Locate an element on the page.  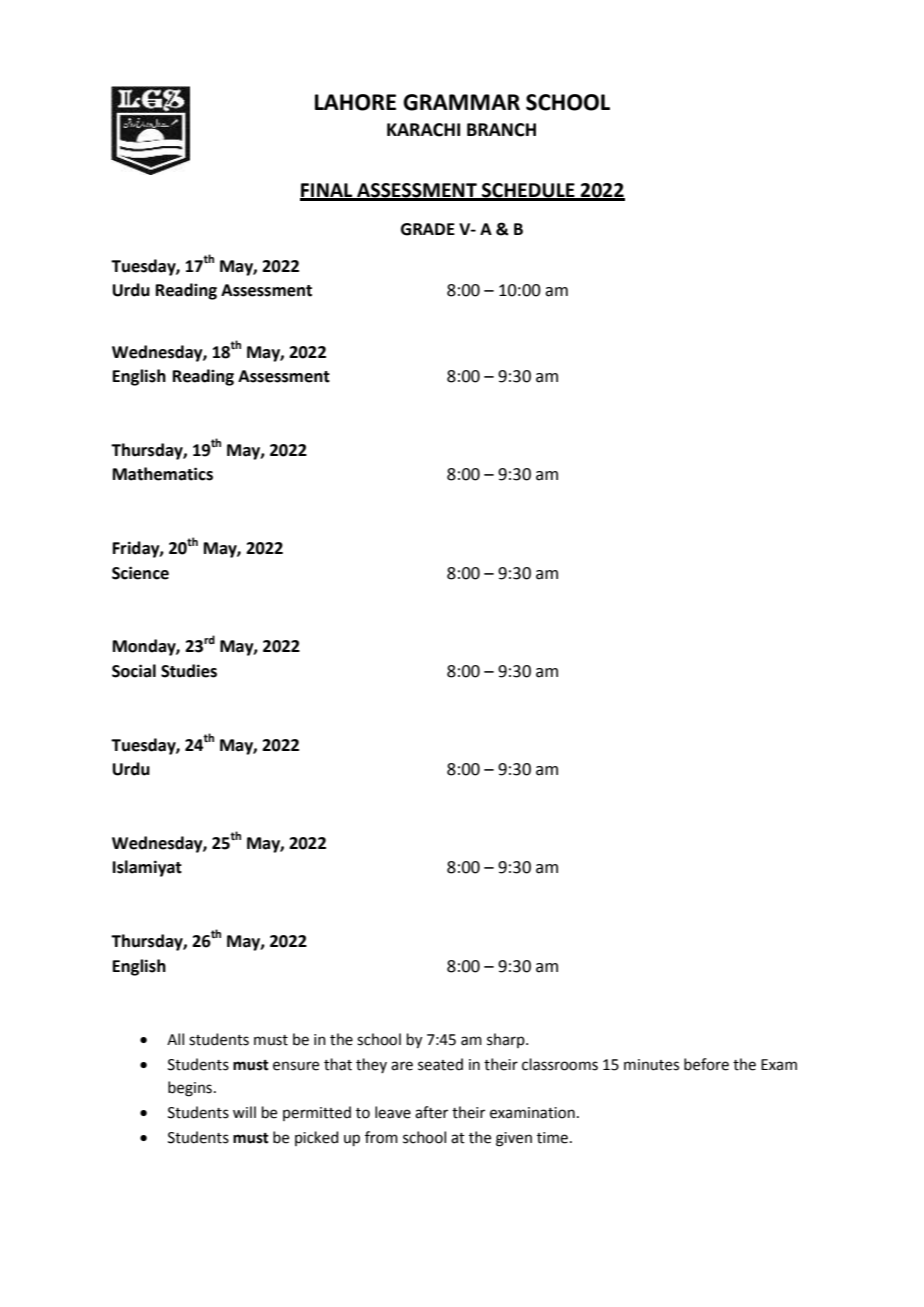
Science is located at coordinates (140, 573).
